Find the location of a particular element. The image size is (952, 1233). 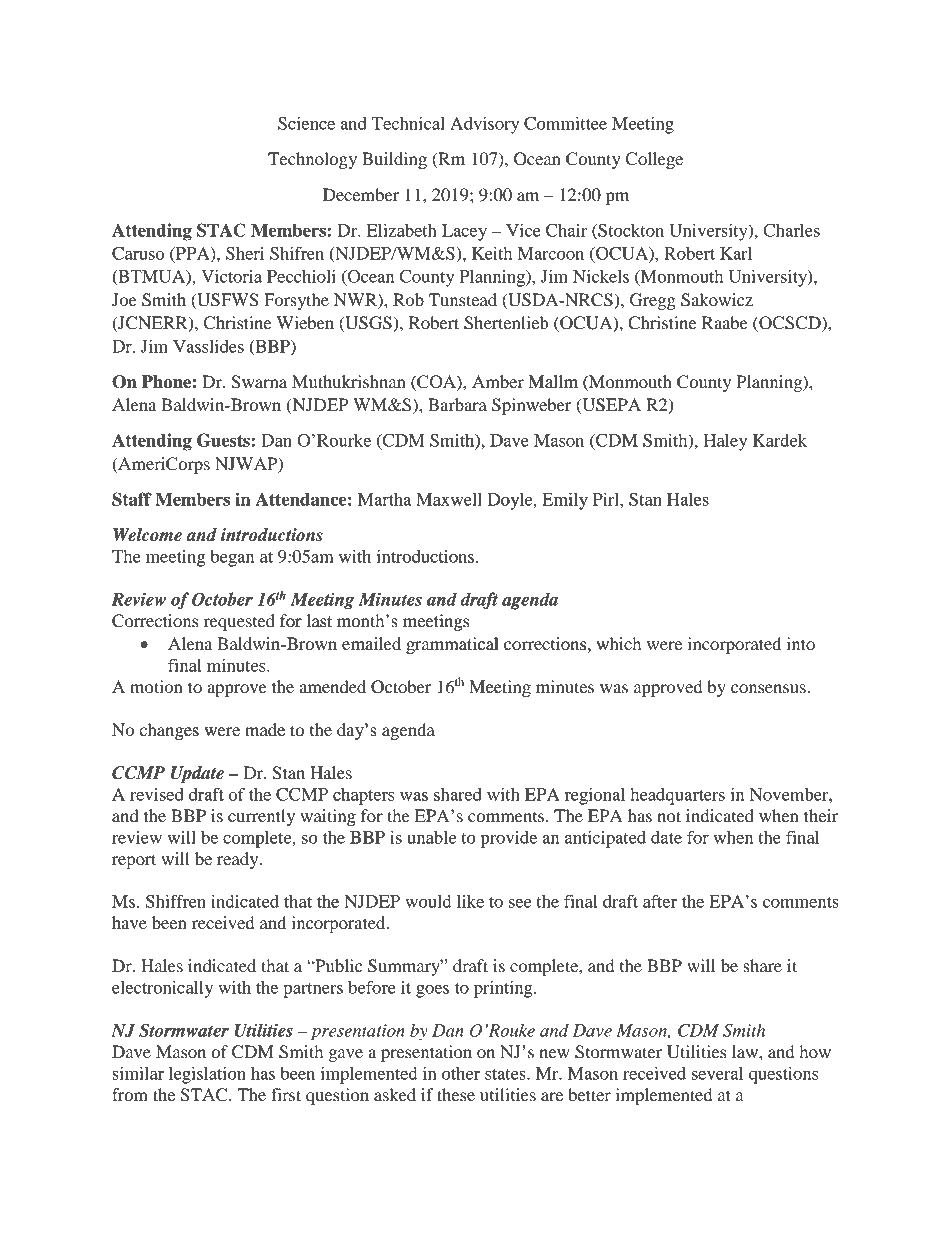

College is located at coordinates (654, 160).
